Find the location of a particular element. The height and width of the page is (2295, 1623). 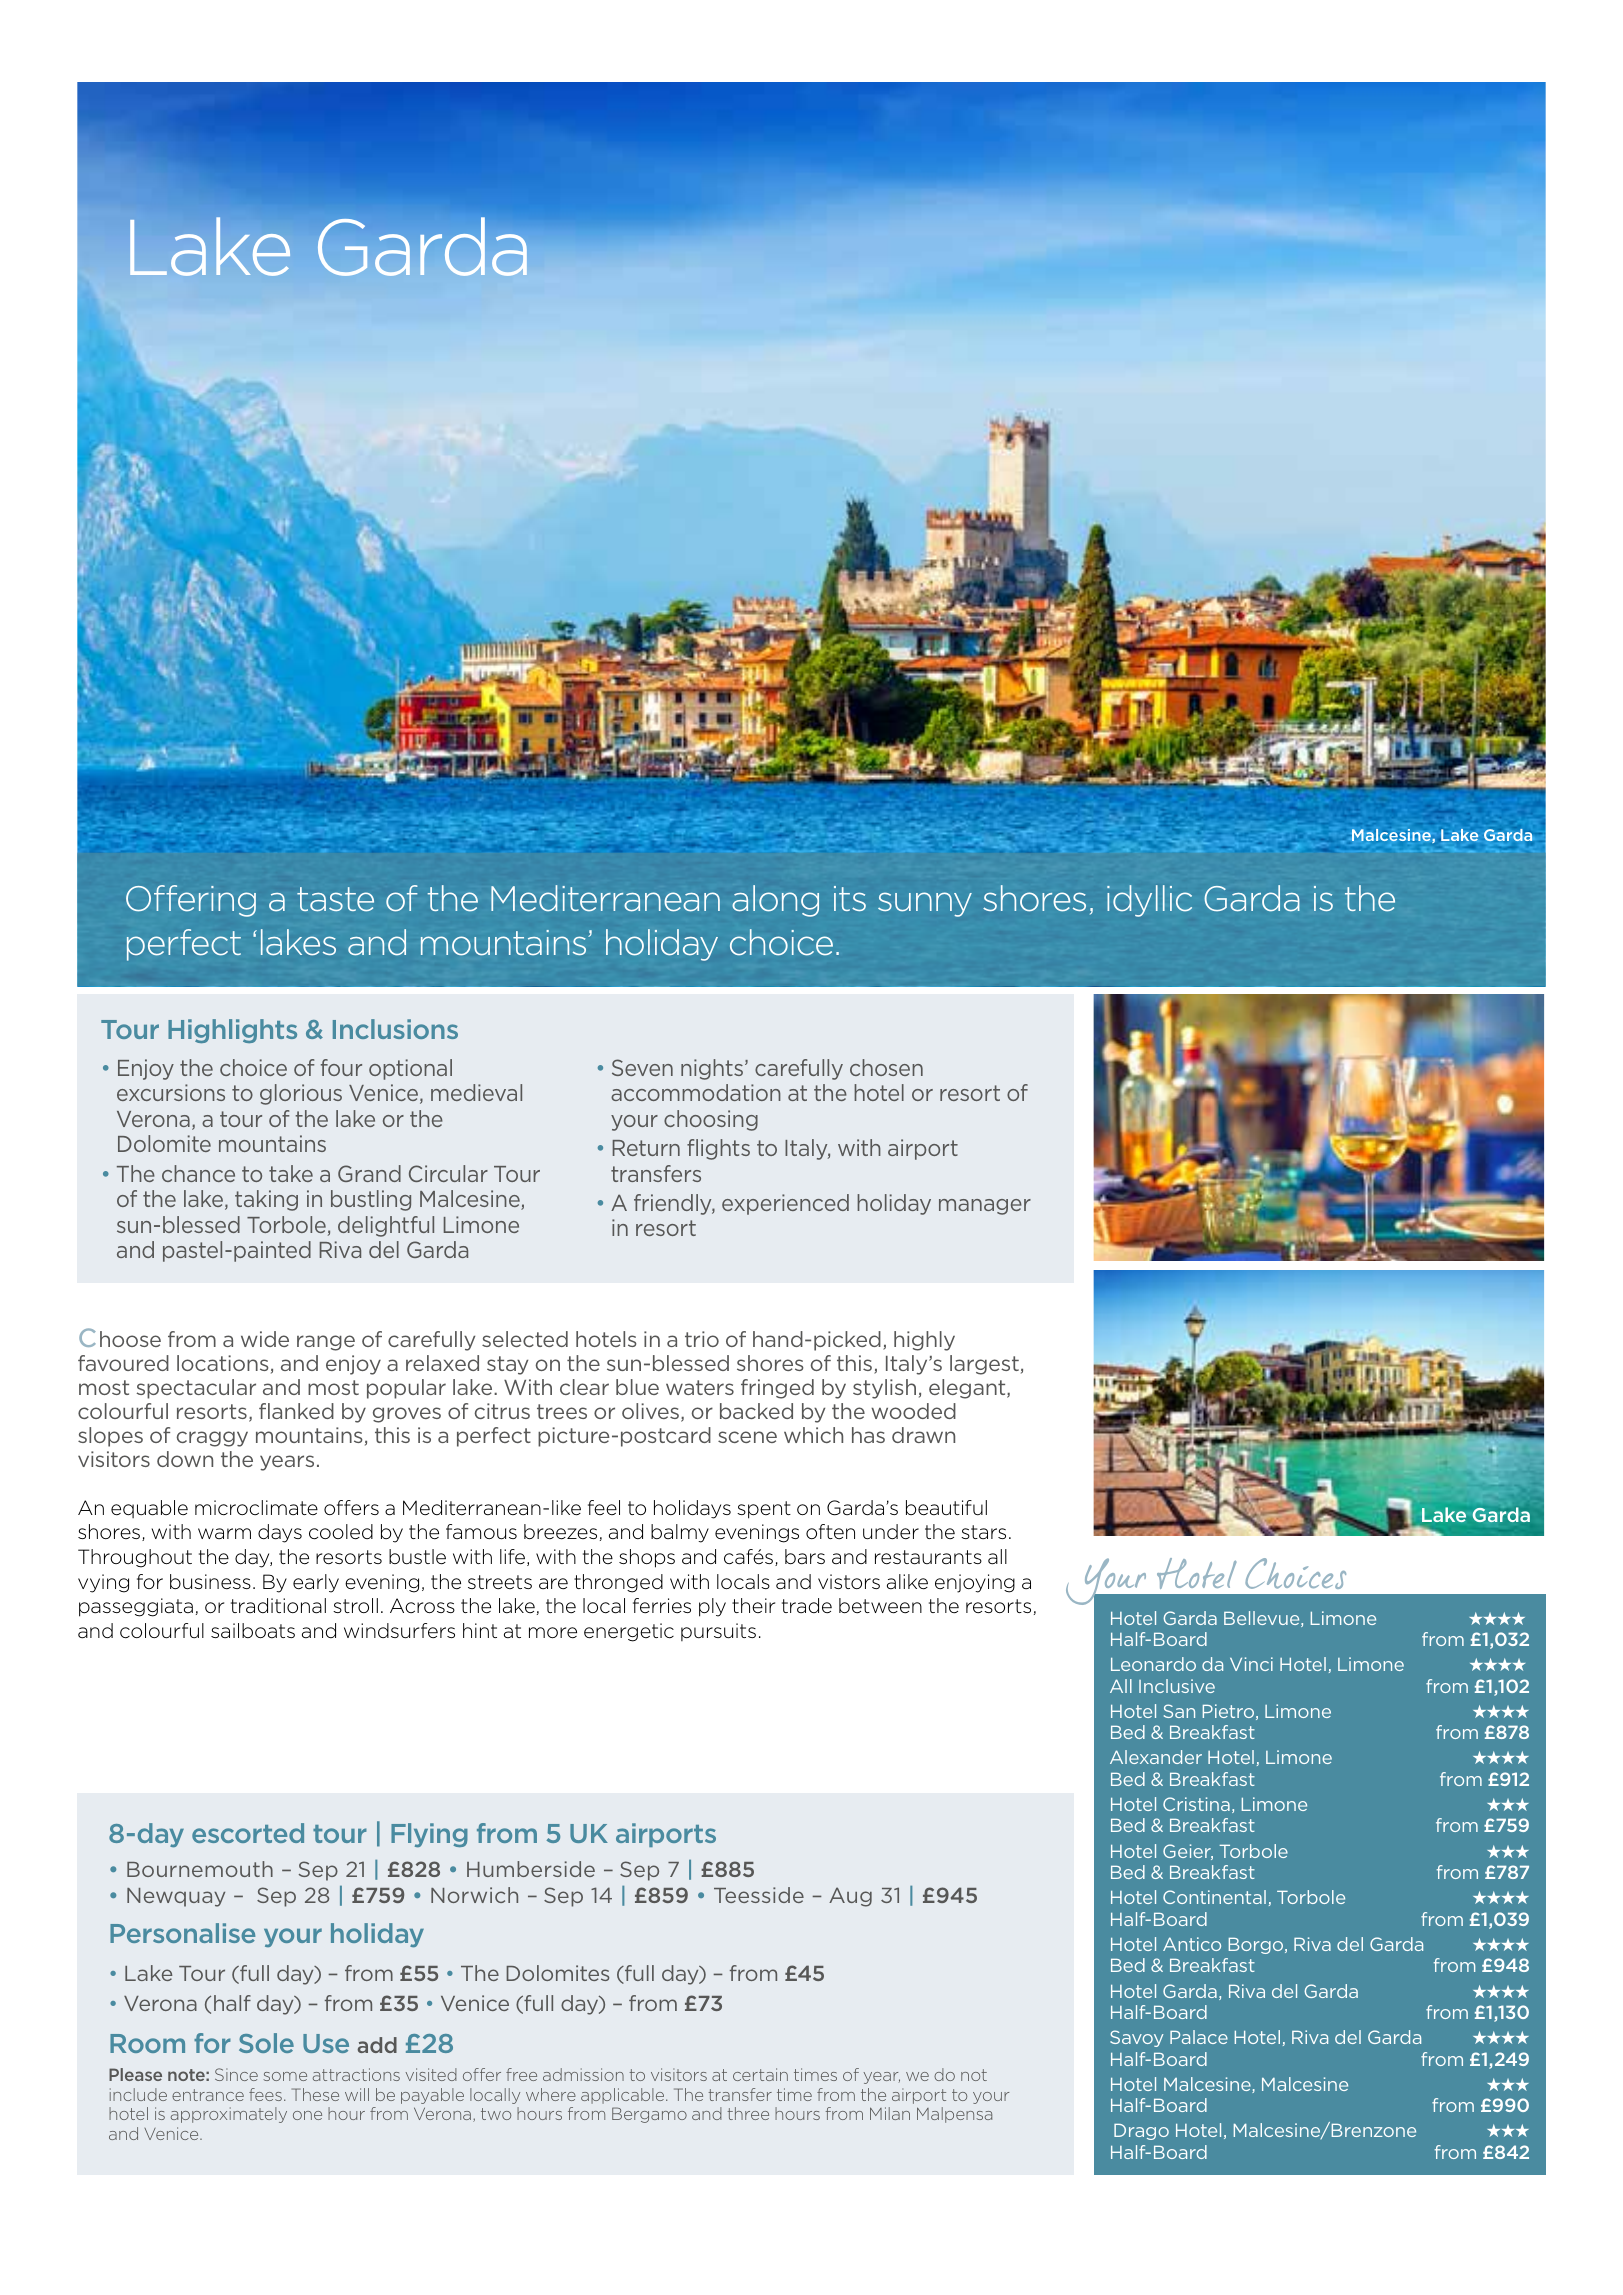

taking is located at coordinates (266, 1200).
